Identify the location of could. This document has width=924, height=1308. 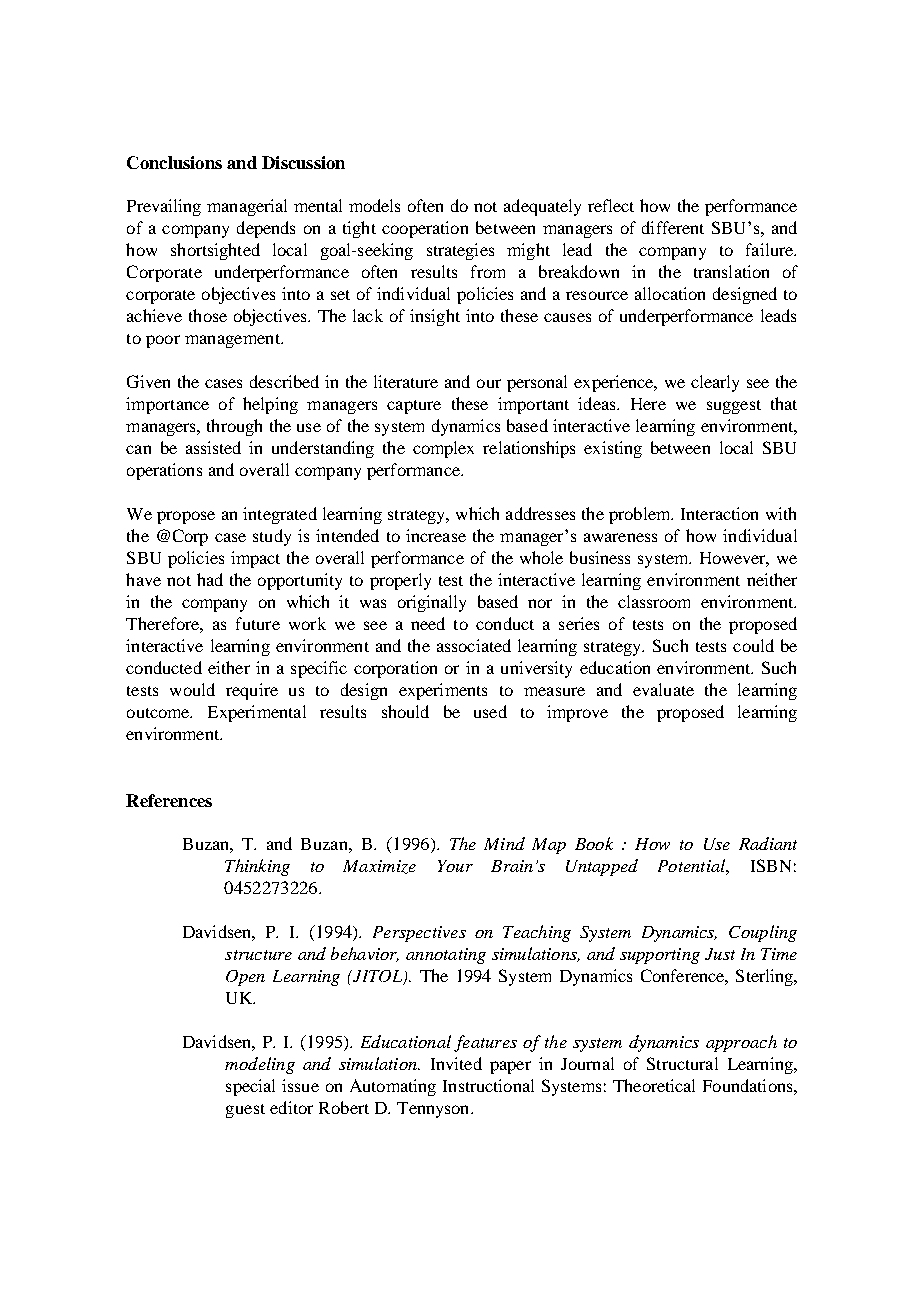
(753, 645).
